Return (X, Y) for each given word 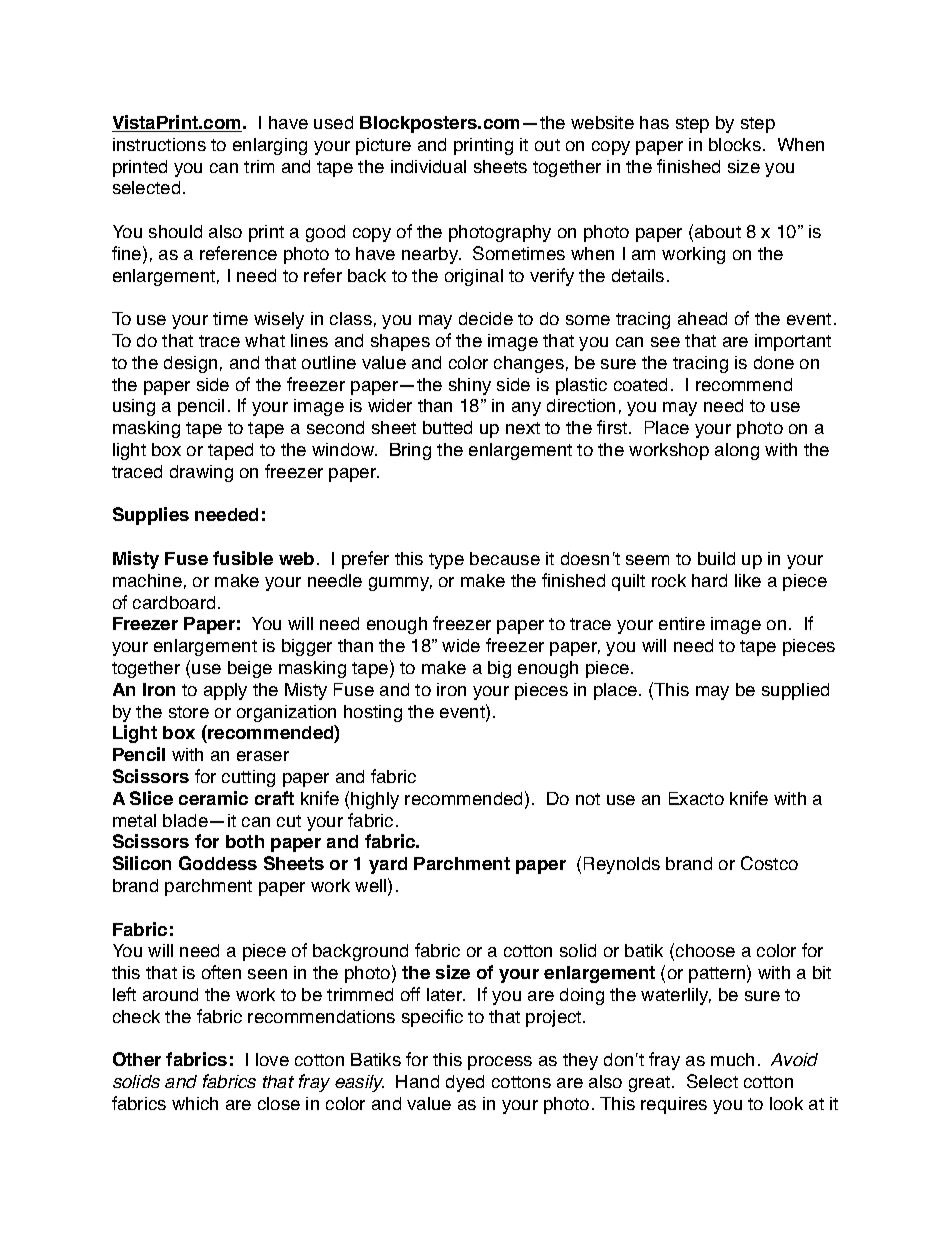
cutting (248, 778)
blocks (735, 144)
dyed (465, 1083)
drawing (201, 473)
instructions (159, 144)
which (195, 1103)
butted (447, 427)
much (732, 1059)
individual (428, 166)
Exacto (696, 798)
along (737, 451)
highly (375, 800)
